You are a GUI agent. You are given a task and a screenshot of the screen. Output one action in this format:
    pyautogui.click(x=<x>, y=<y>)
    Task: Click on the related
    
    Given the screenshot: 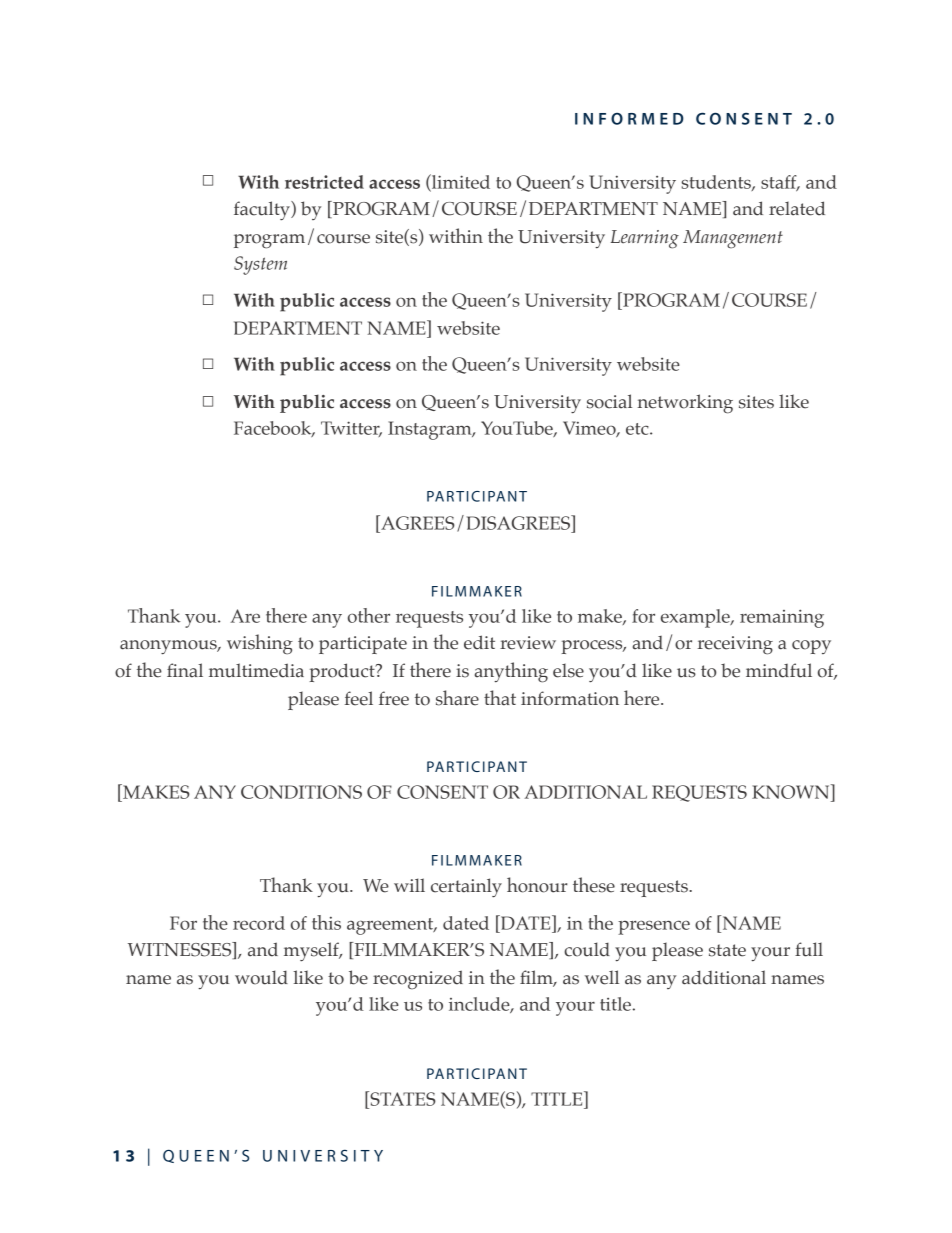 What is the action you would take?
    pyautogui.click(x=797, y=208)
